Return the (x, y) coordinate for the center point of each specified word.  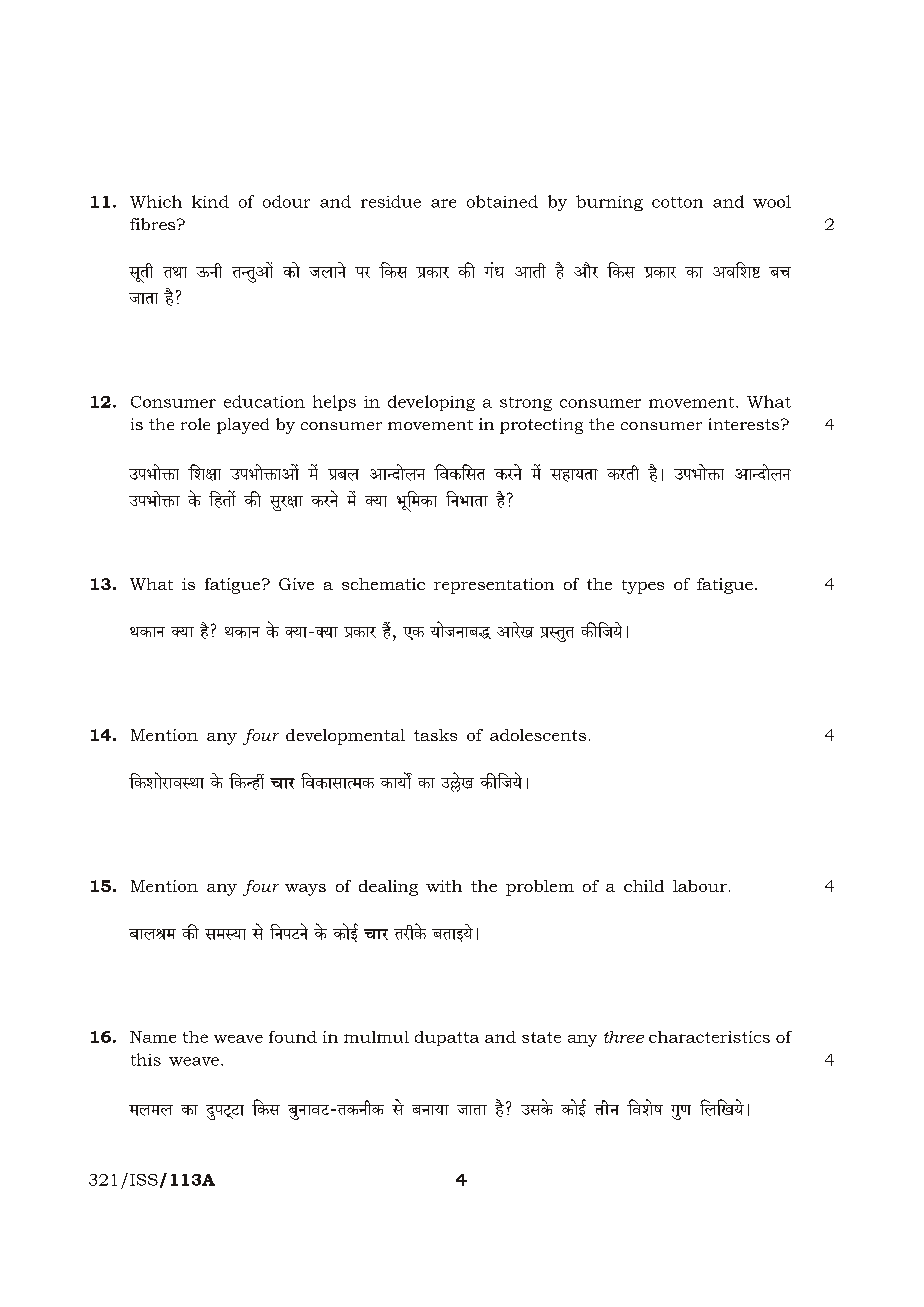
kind (210, 201)
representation (494, 586)
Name (153, 1037)
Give (296, 584)
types (643, 587)
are (443, 203)
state (541, 1037)
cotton (677, 202)
